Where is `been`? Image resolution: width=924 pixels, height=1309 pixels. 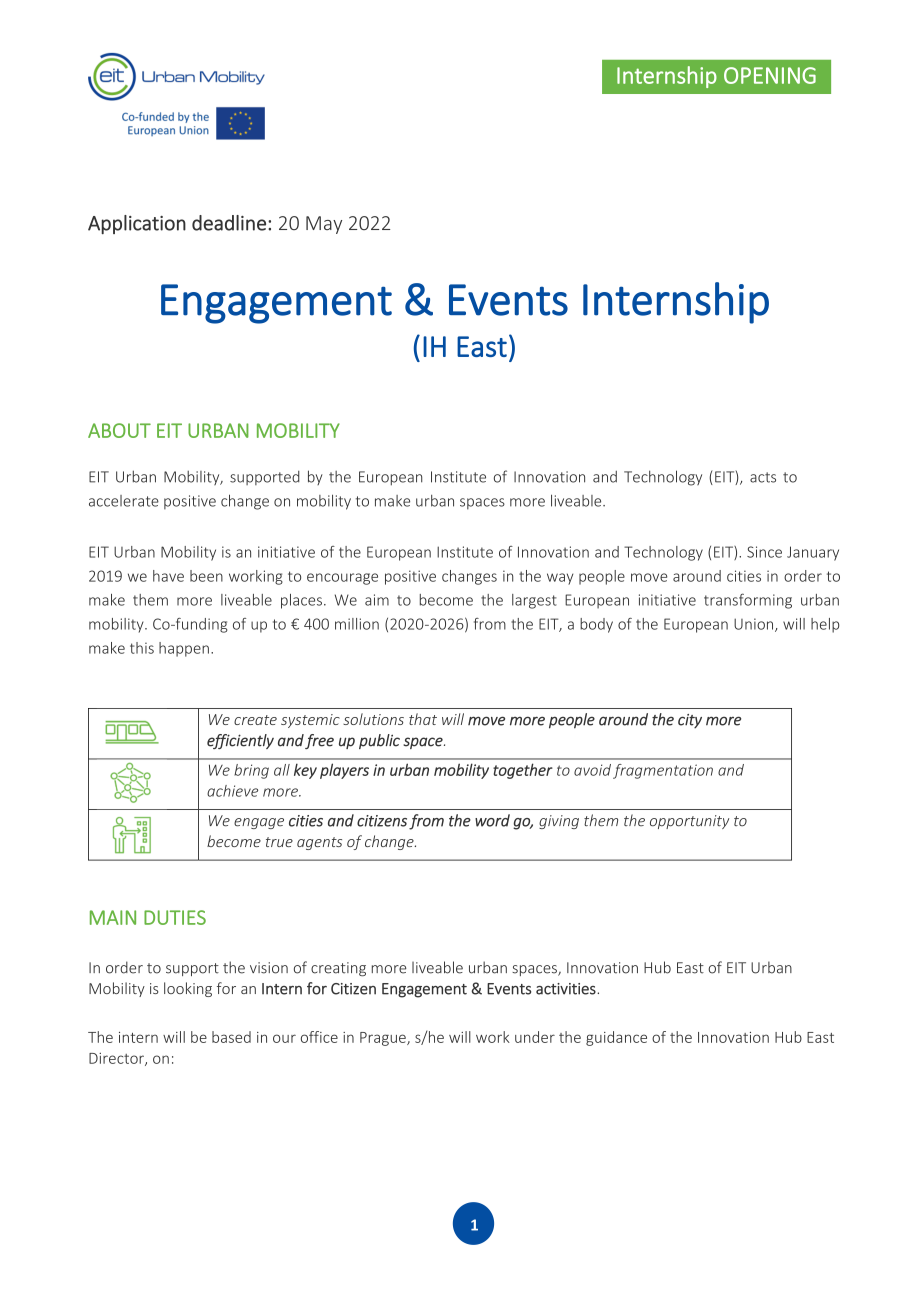 been is located at coordinates (206, 576).
